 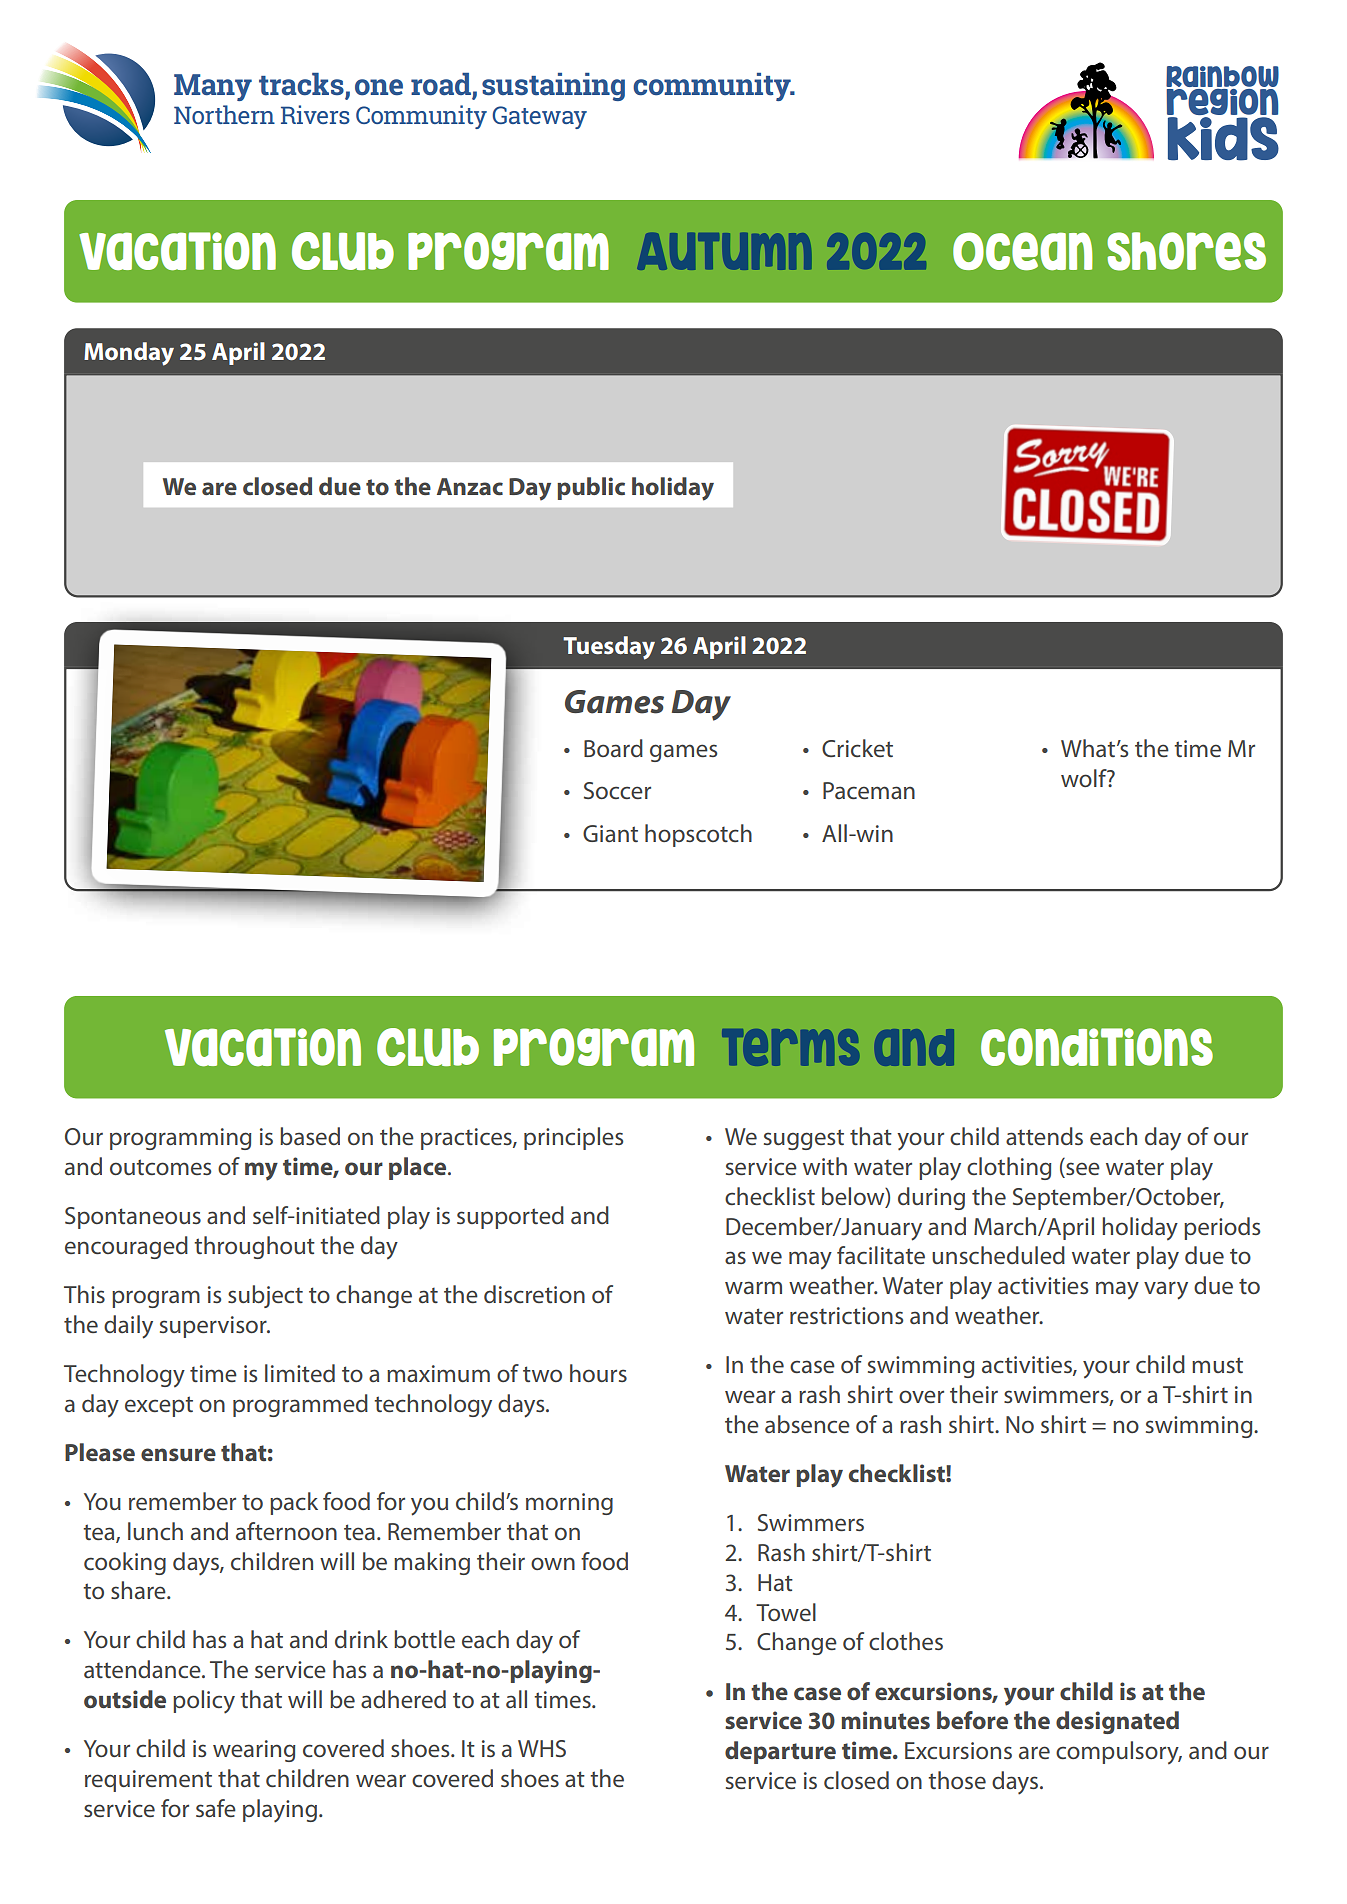 What do you see at coordinates (1082, 1170) in the page?
I see `see` at bounding box center [1082, 1170].
